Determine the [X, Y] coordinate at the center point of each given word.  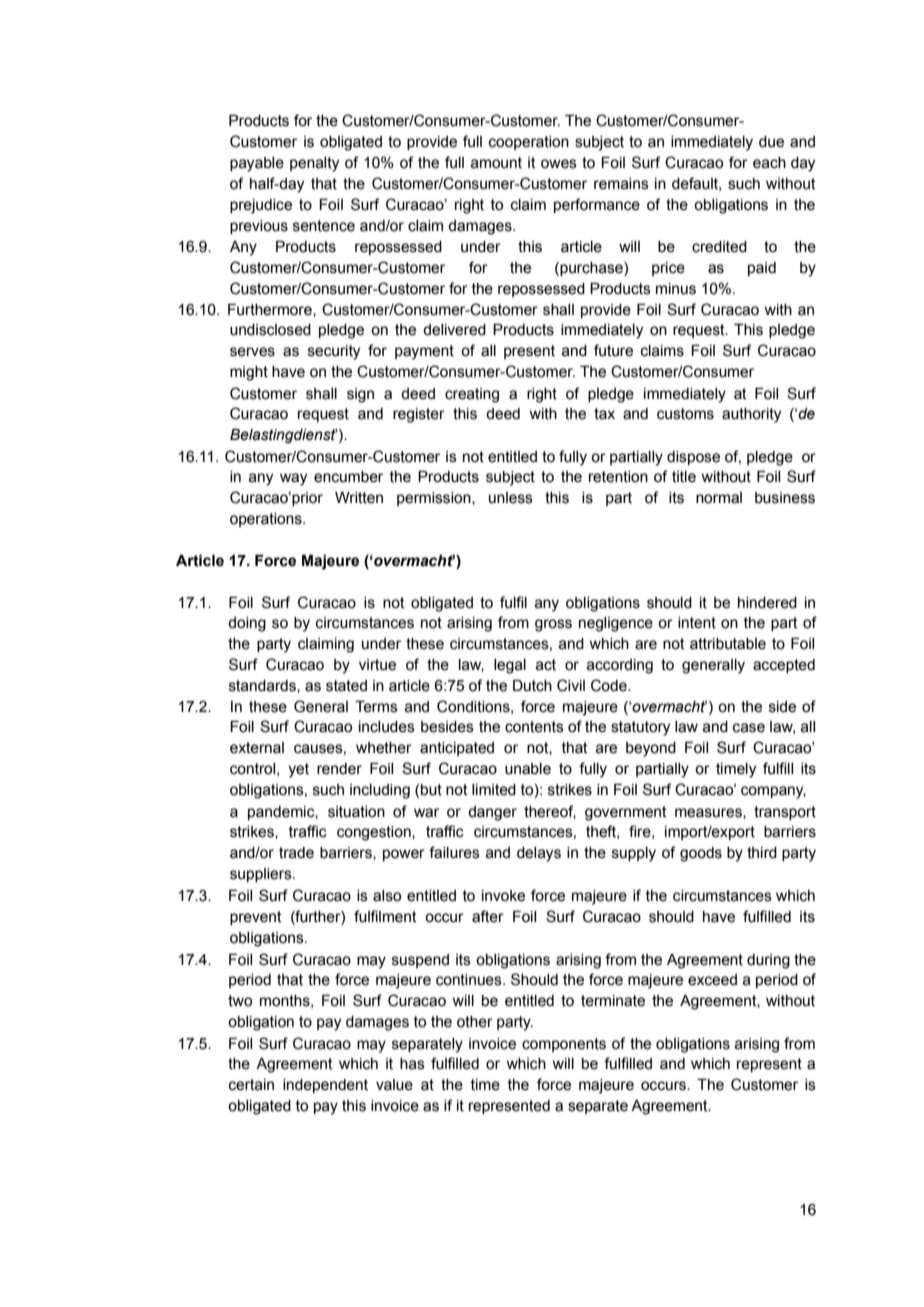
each [769, 163]
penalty [314, 164]
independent [325, 1086]
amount [496, 163]
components [564, 1045]
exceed [712, 980]
